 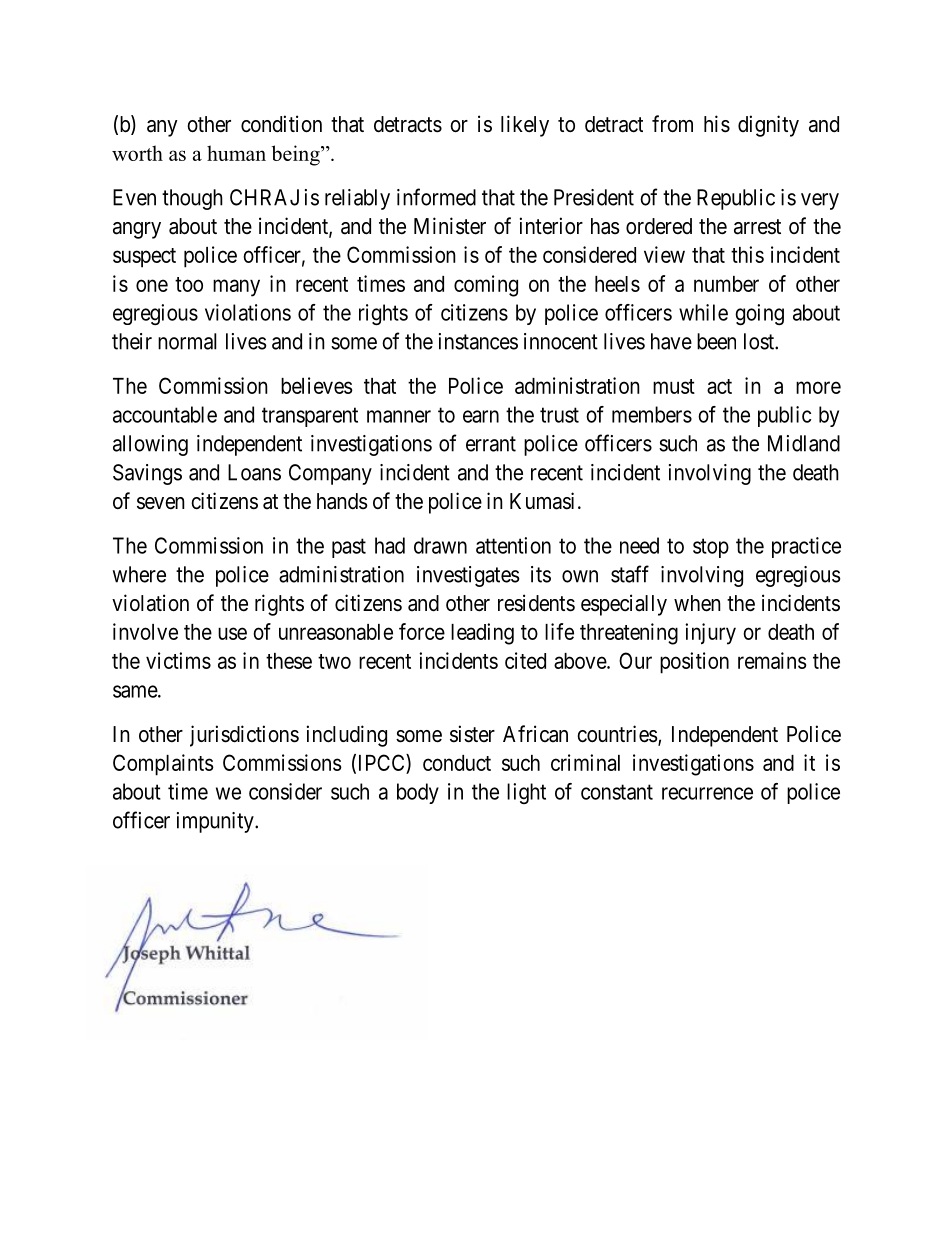 What do you see at coordinates (526, 793) in the image?
I see `light` at bounding box center [526, 793].
